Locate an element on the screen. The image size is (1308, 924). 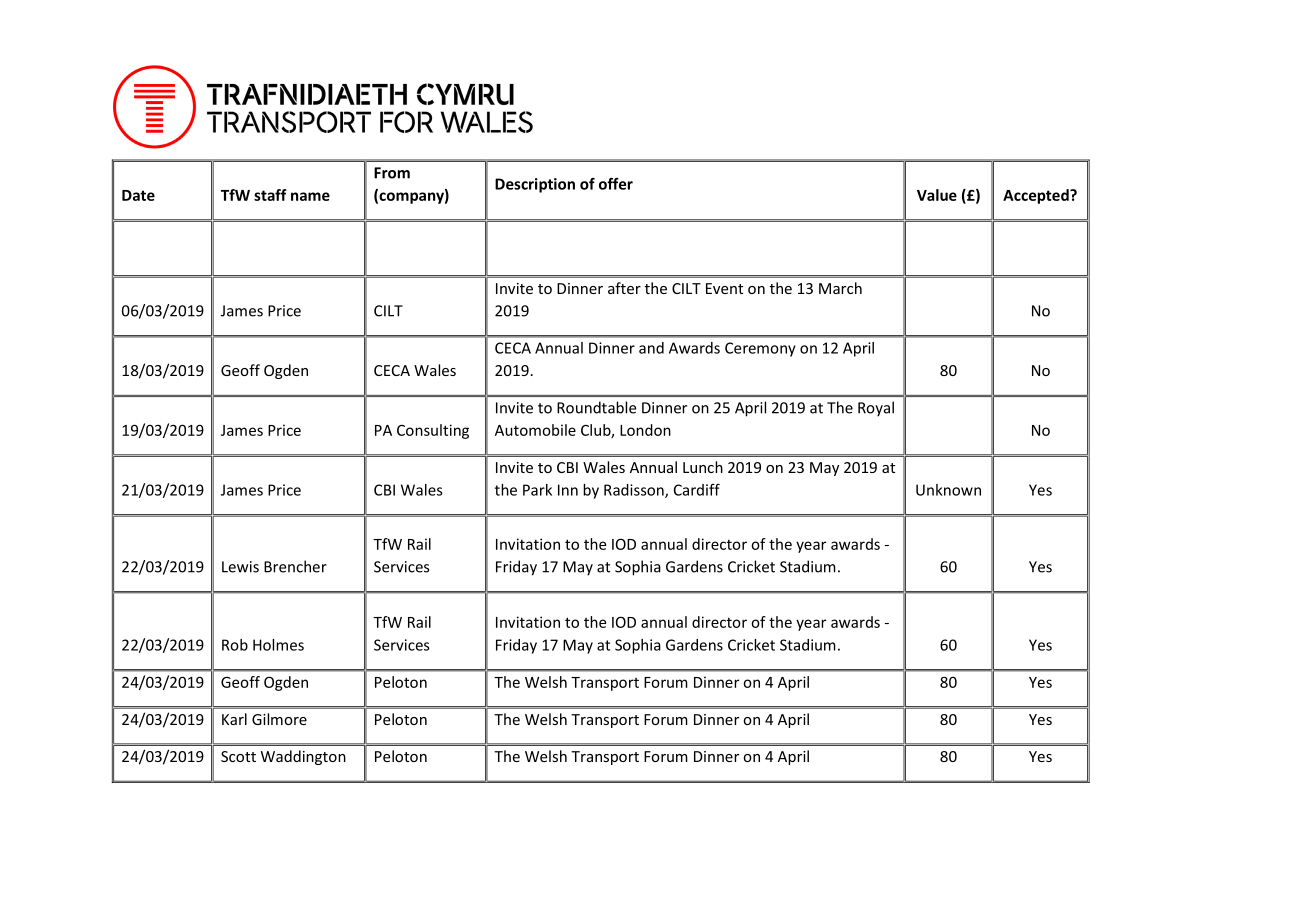
staff is located at coordinates (270, 195).
